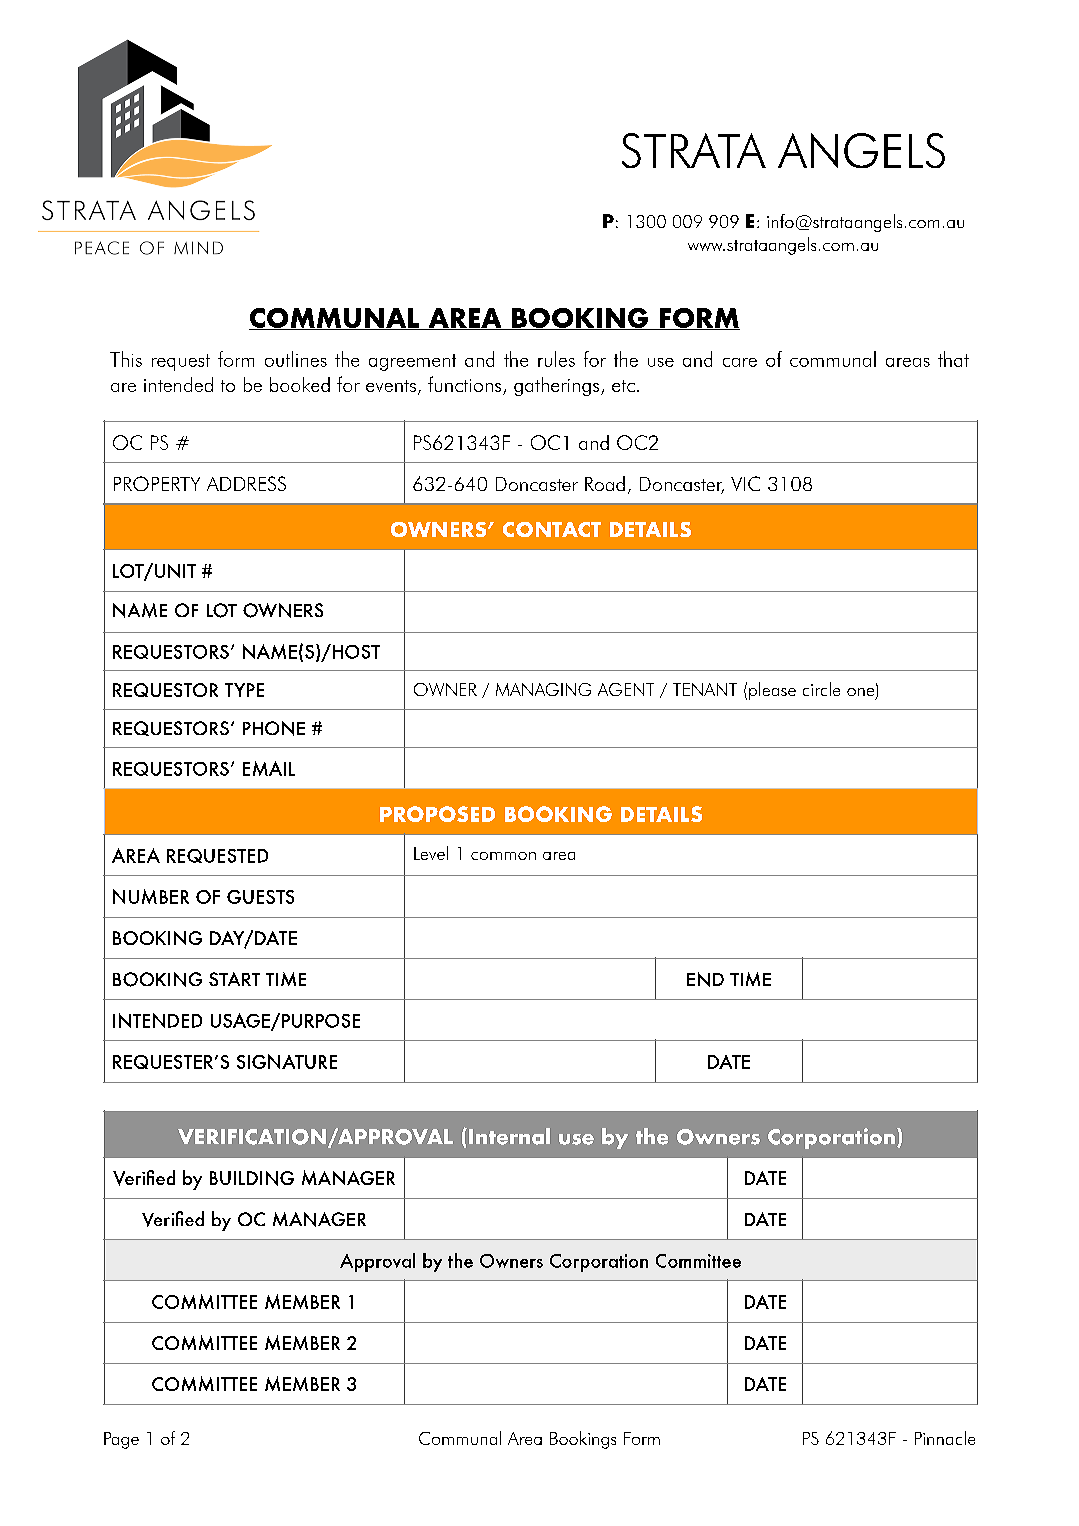 This page has width=1079, height=1526. Describe the element at coordinates (821, 689) in the page. I see `circle` at that location.
